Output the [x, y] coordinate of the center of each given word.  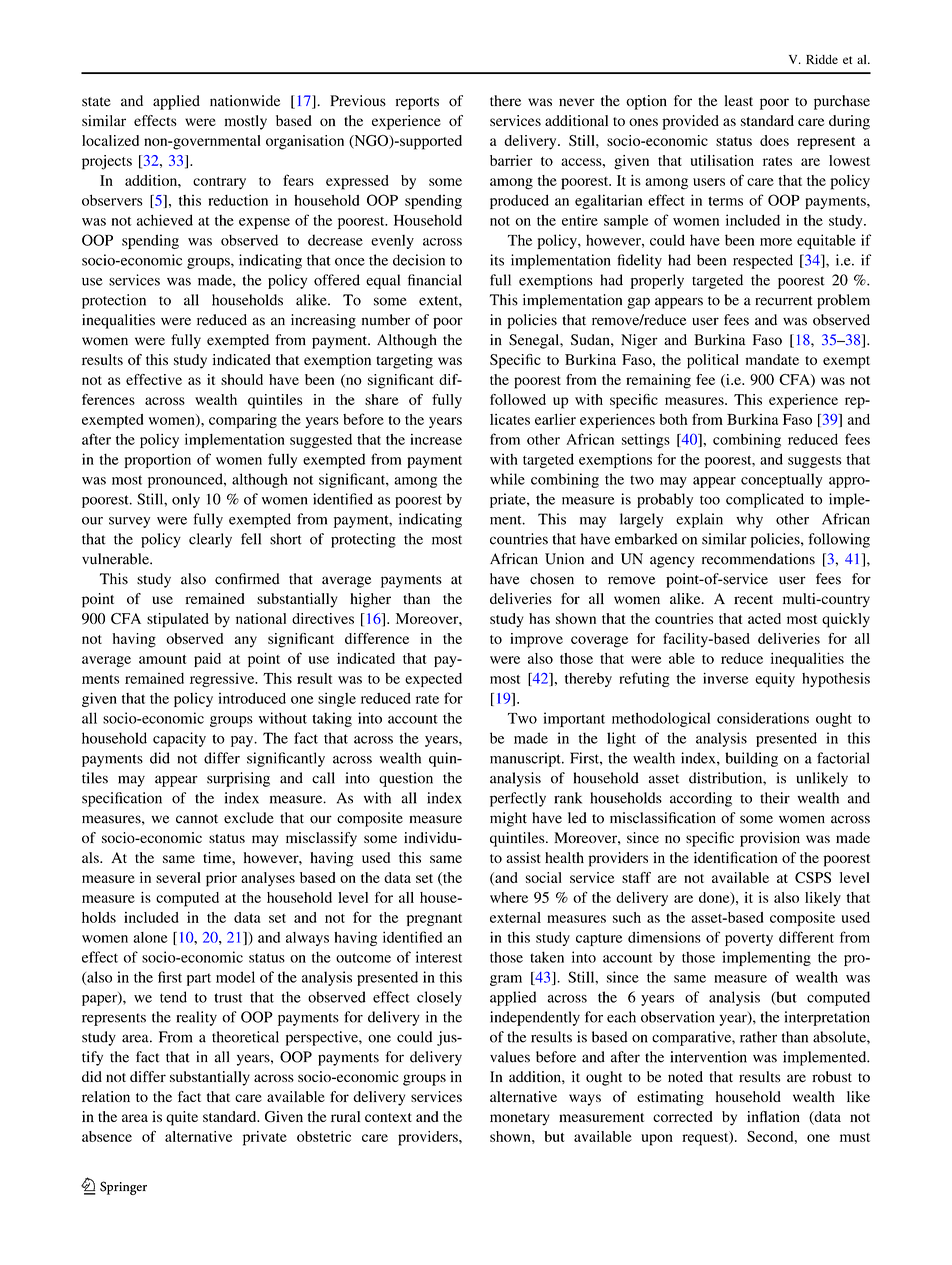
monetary [520, 1119]
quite [182, 1118]
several [178, 877]
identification [736, 857]
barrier [511, 160]
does [774, 140]
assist [523, 857]
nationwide [245, 101]
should [242, 379]
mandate [772, 359]
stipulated [178, 620]
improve [536, 640]
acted [764, 618]
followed [518, 399]
